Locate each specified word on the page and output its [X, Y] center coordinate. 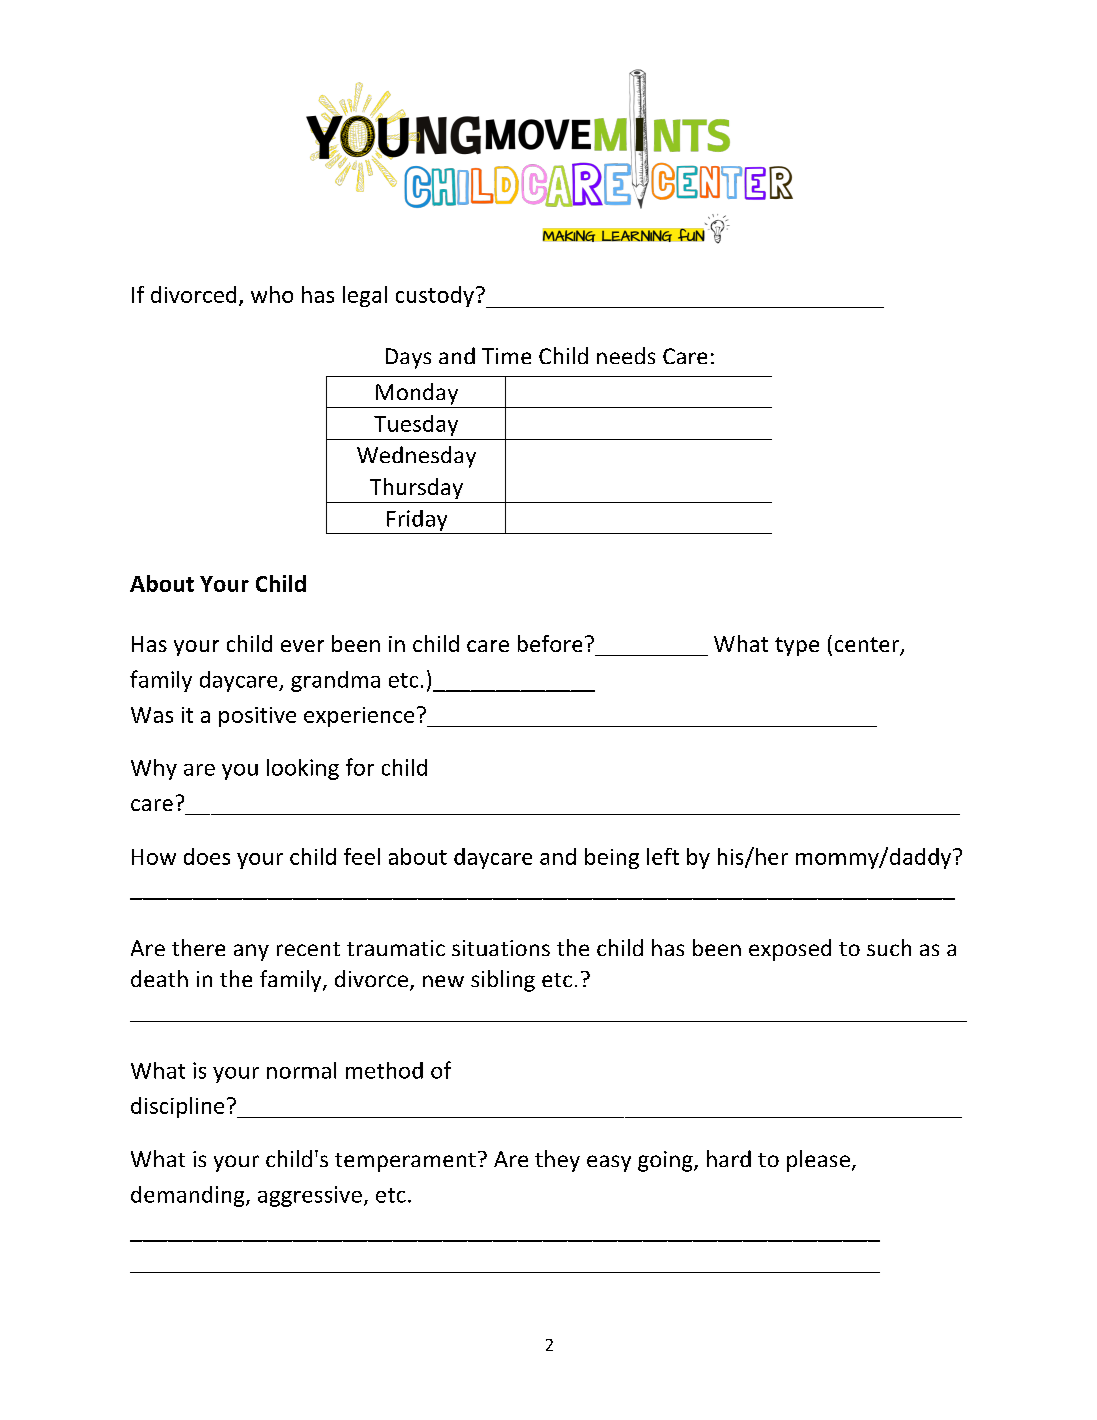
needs [626, 355]
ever [302, 646]
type [797, 646]
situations [501, 948]
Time [506, 356]
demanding [189, 1196]
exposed [790, 950]
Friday [417, 520]
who [272, 294]
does [207, 856]
